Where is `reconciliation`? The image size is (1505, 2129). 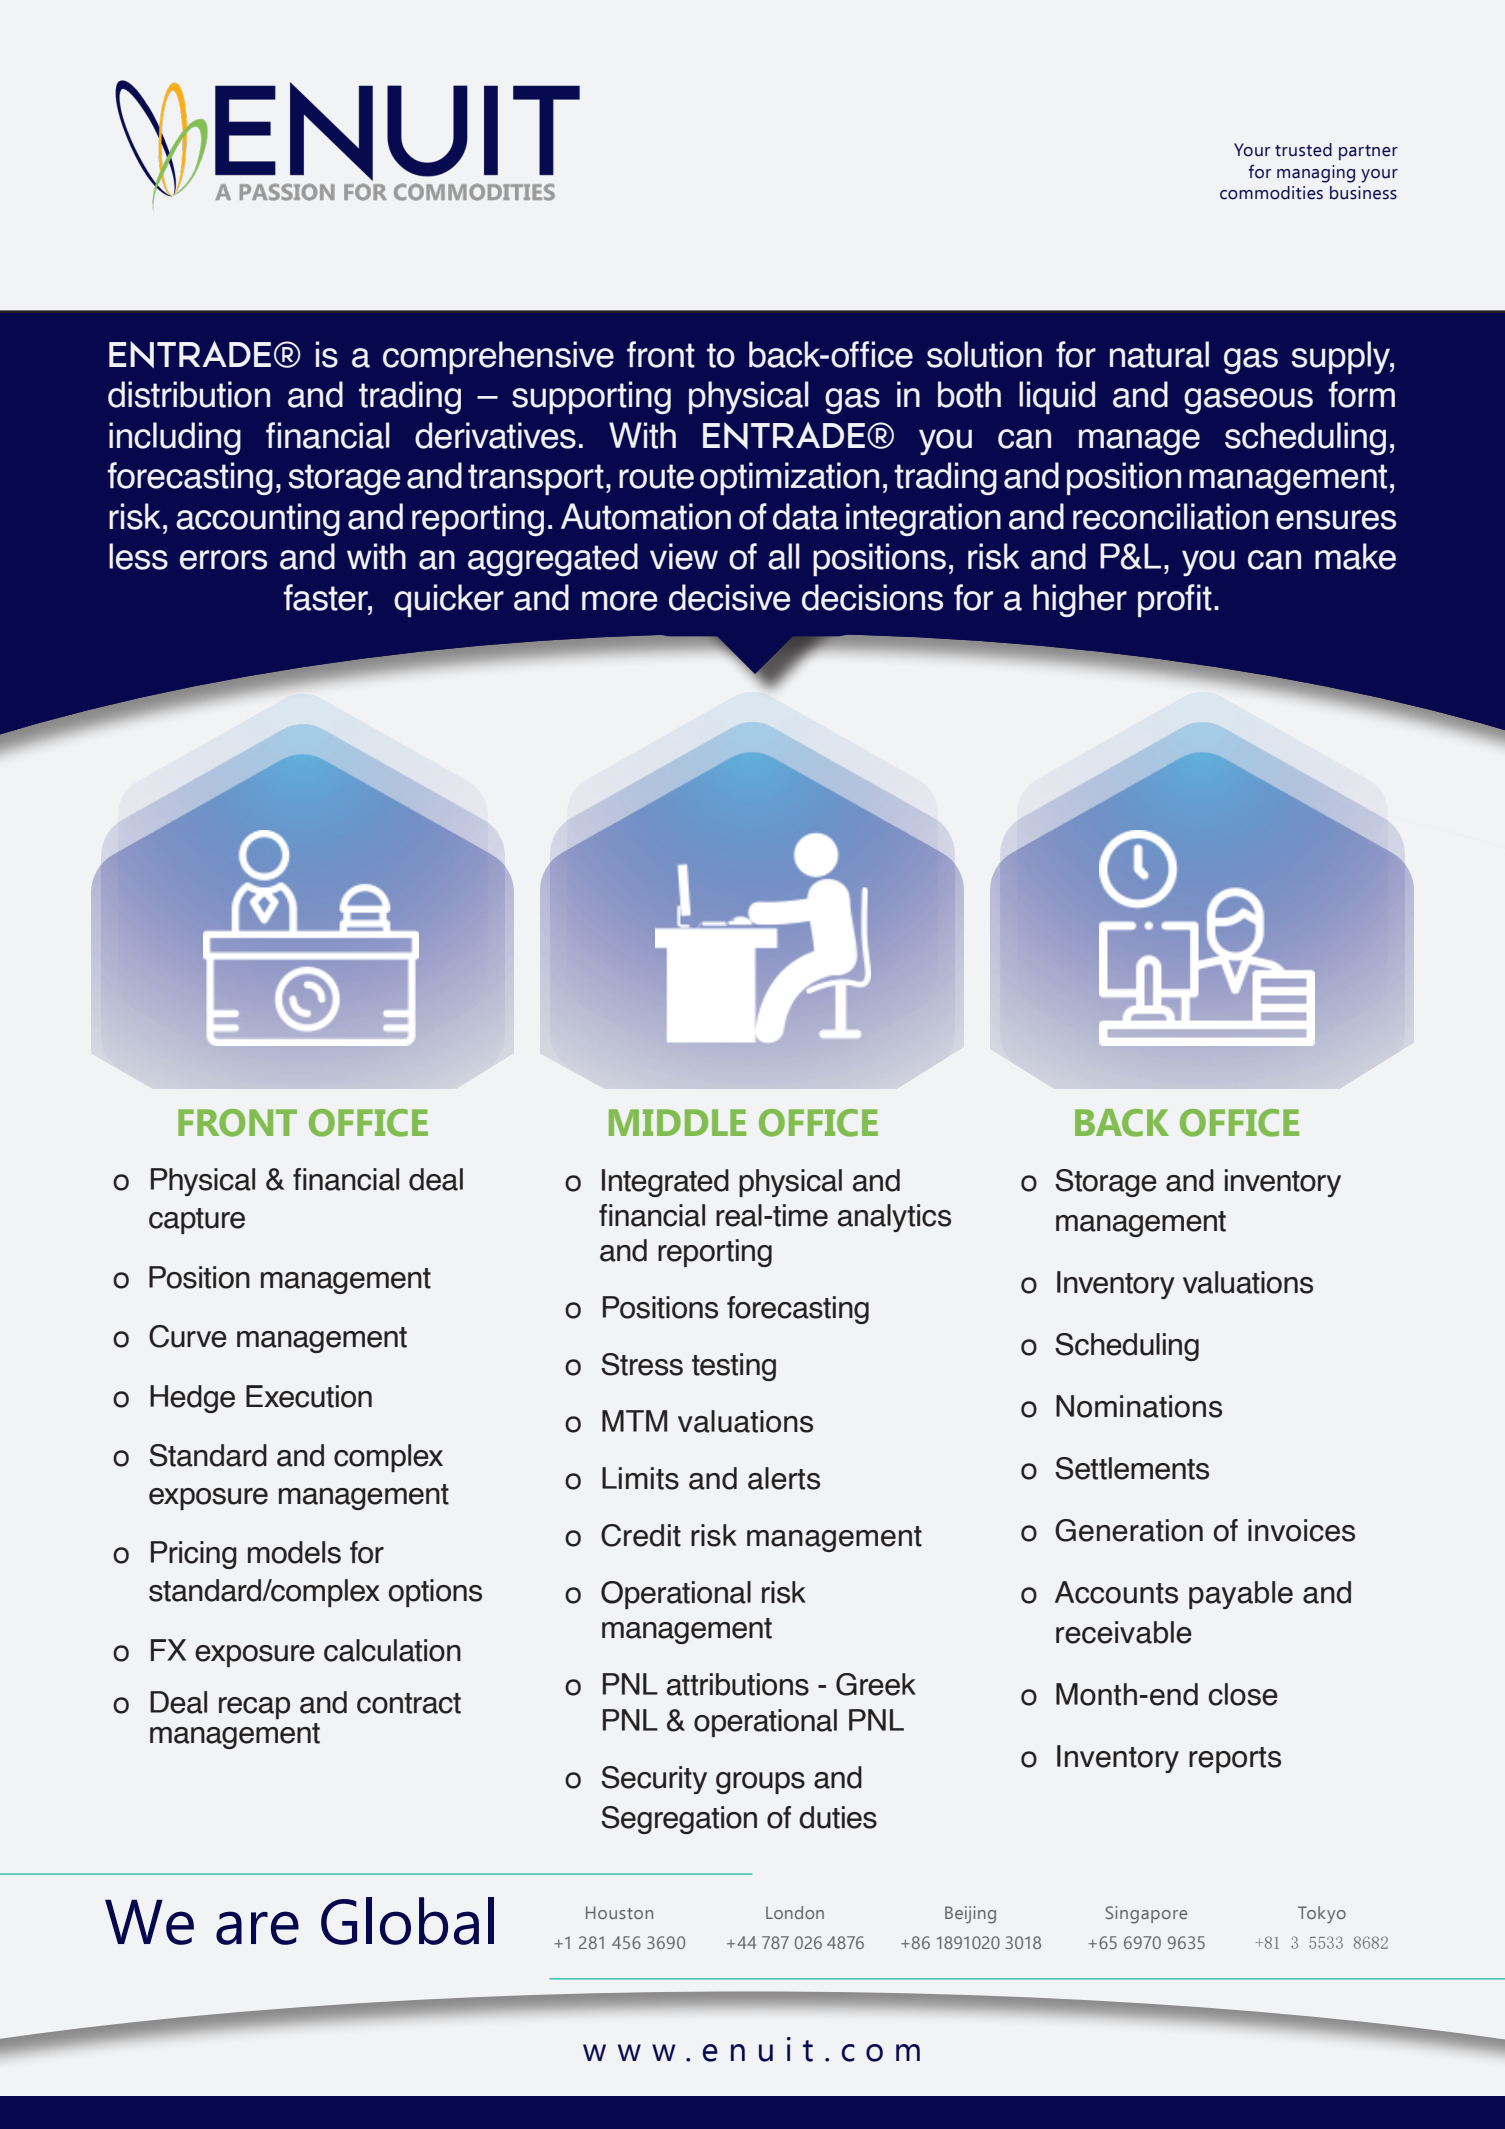
reconciliation is located at coordinates (1170, 516).
